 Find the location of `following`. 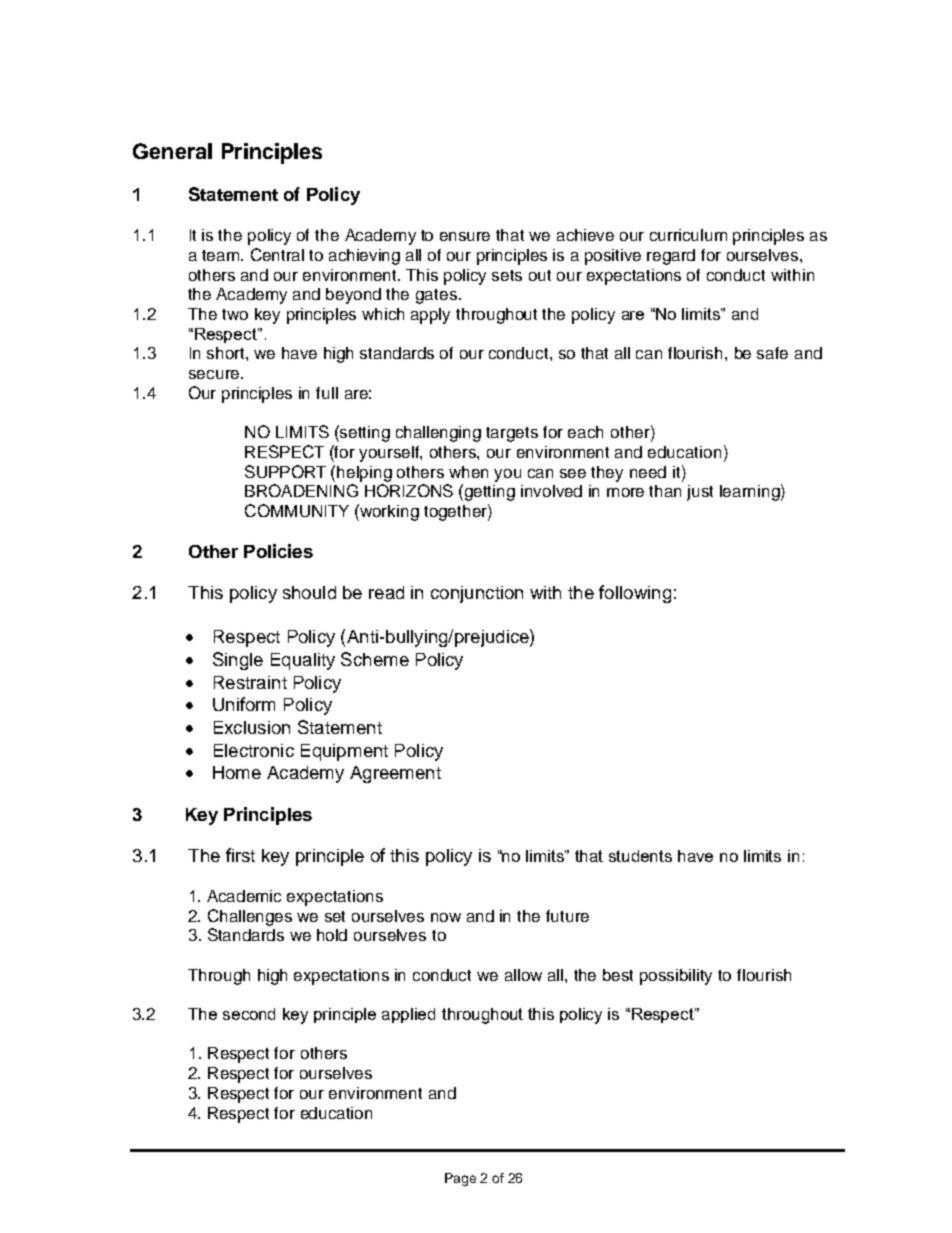

following is located at coordinates (635, 594).
